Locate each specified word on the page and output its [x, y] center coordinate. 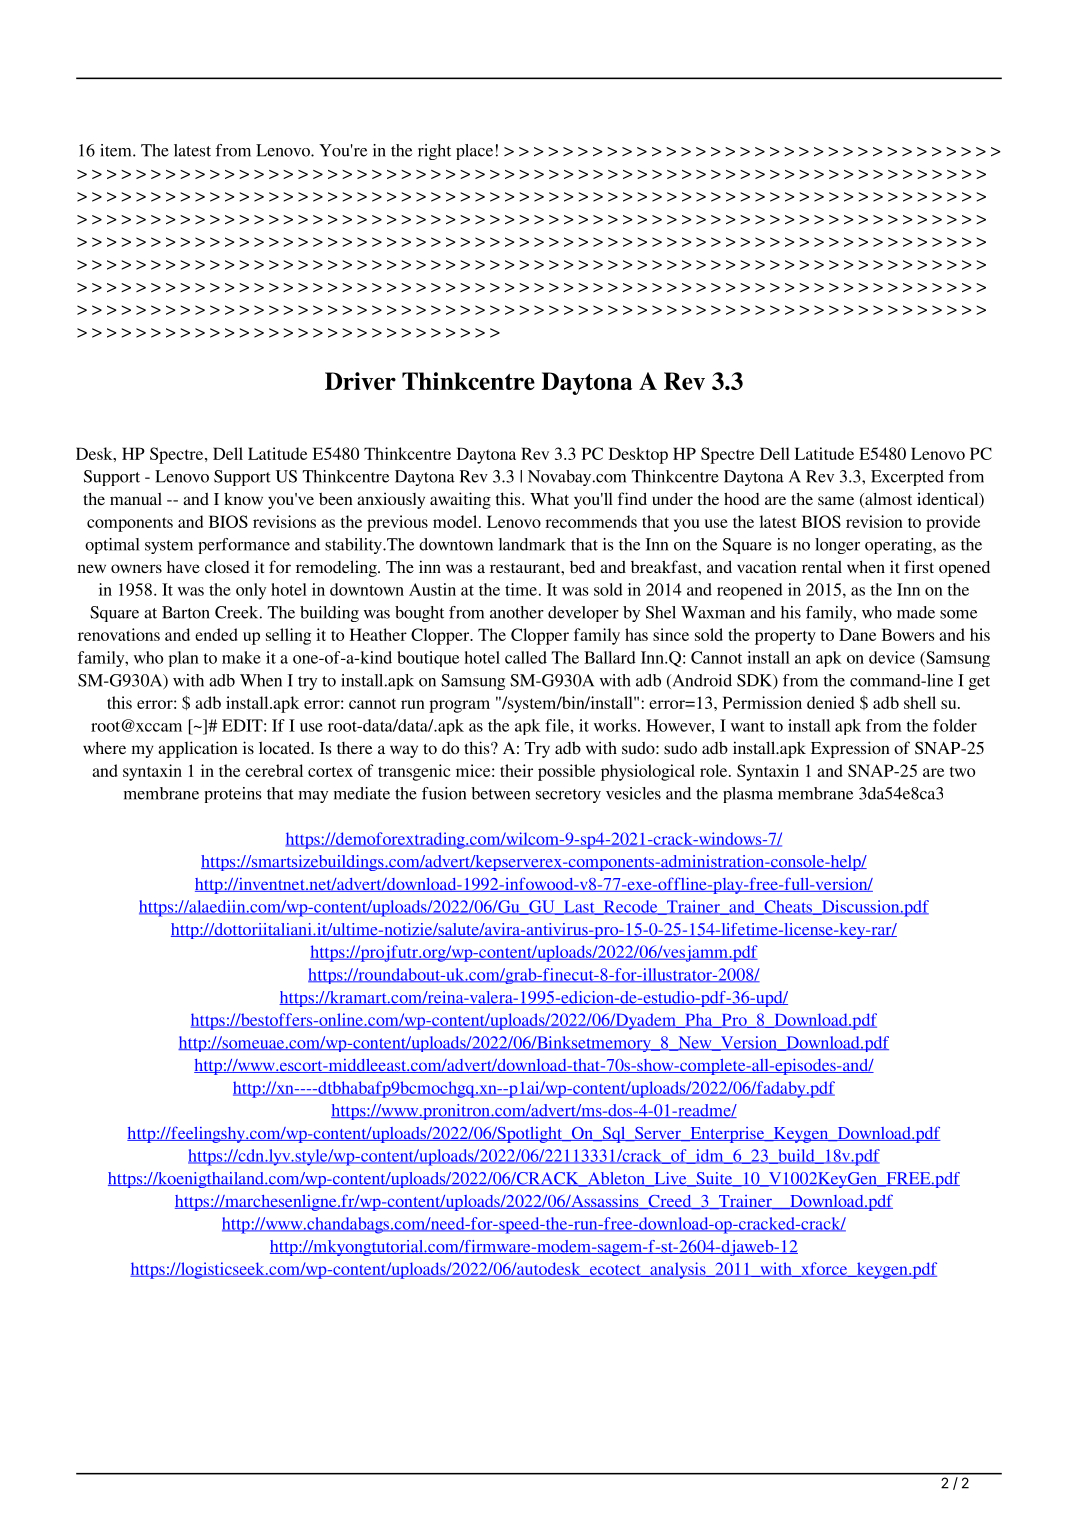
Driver [360, 381]
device [892, 657]
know [243, 498]
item [117, 150]
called [526, 657]
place [474, 152]
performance [244, 546]
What [549, 498]
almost [887, 500]
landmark [532, 544]
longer [837, 546]
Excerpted [907, 478]
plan [184, 659]
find [632, 498]
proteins [232, 795]
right [434, 152]
